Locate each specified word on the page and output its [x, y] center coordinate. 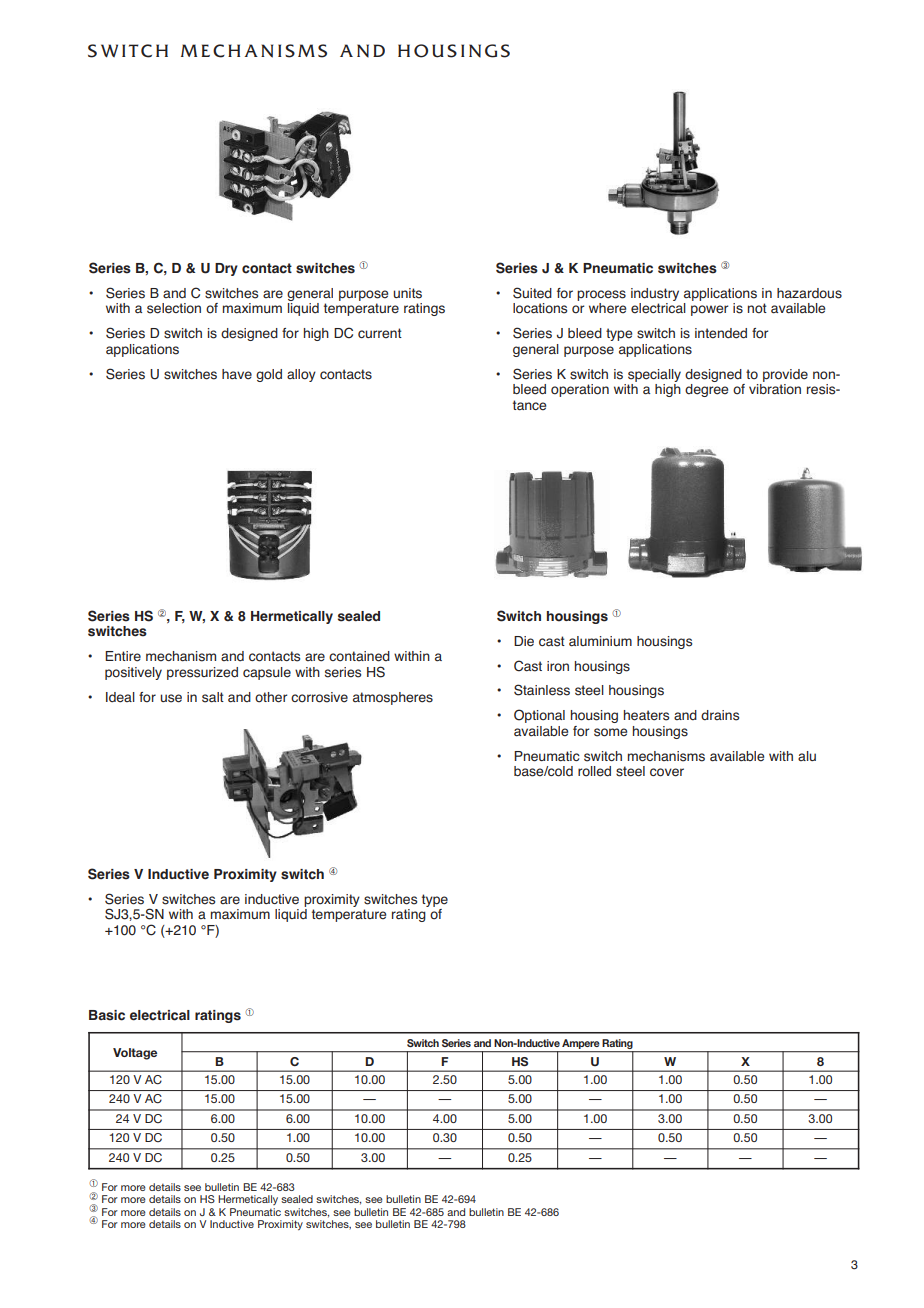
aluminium [600, 641]
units [407, 293]
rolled [594, 771]
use [171, 698]
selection [174, 308]
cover [667, 772]
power [709, 310]
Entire [123, 656]
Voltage [135, 1054]
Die [524, 641]
